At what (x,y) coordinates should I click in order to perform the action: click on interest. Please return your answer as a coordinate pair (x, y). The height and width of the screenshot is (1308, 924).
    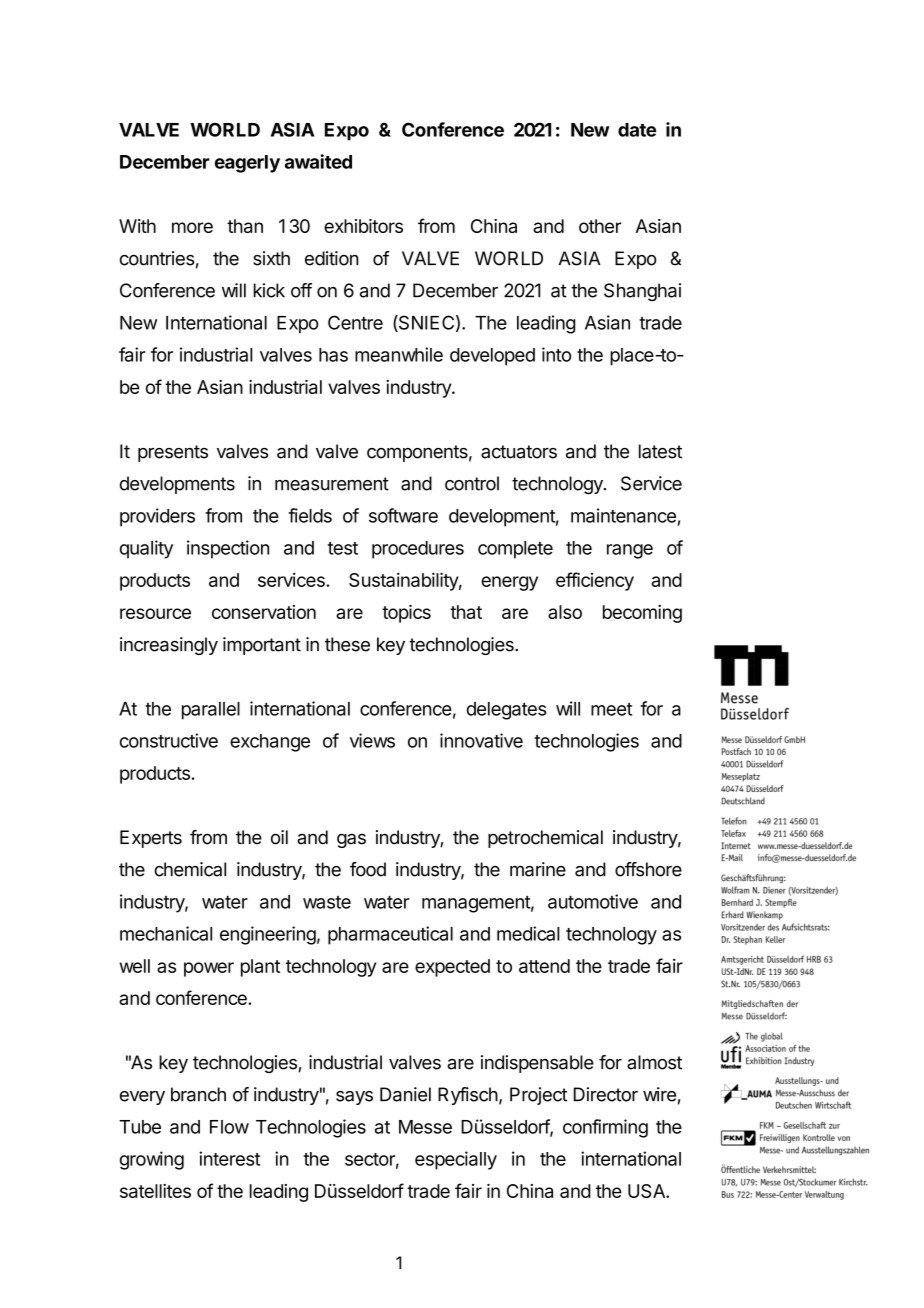
    Looking at the image, I should click on (229, 1158).
